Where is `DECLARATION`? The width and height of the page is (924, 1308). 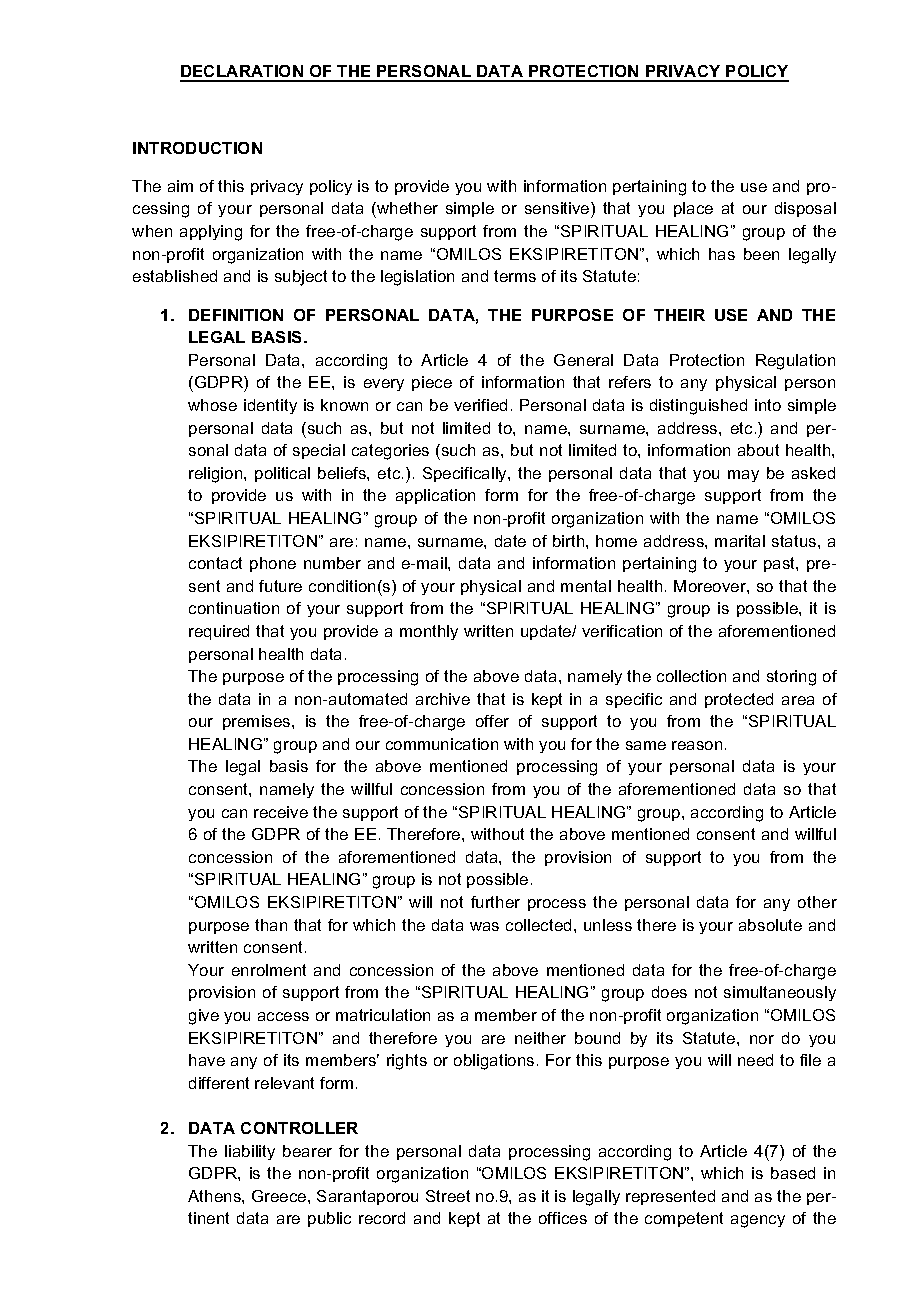 DECLARATION is located at coordinates (242, 73).
